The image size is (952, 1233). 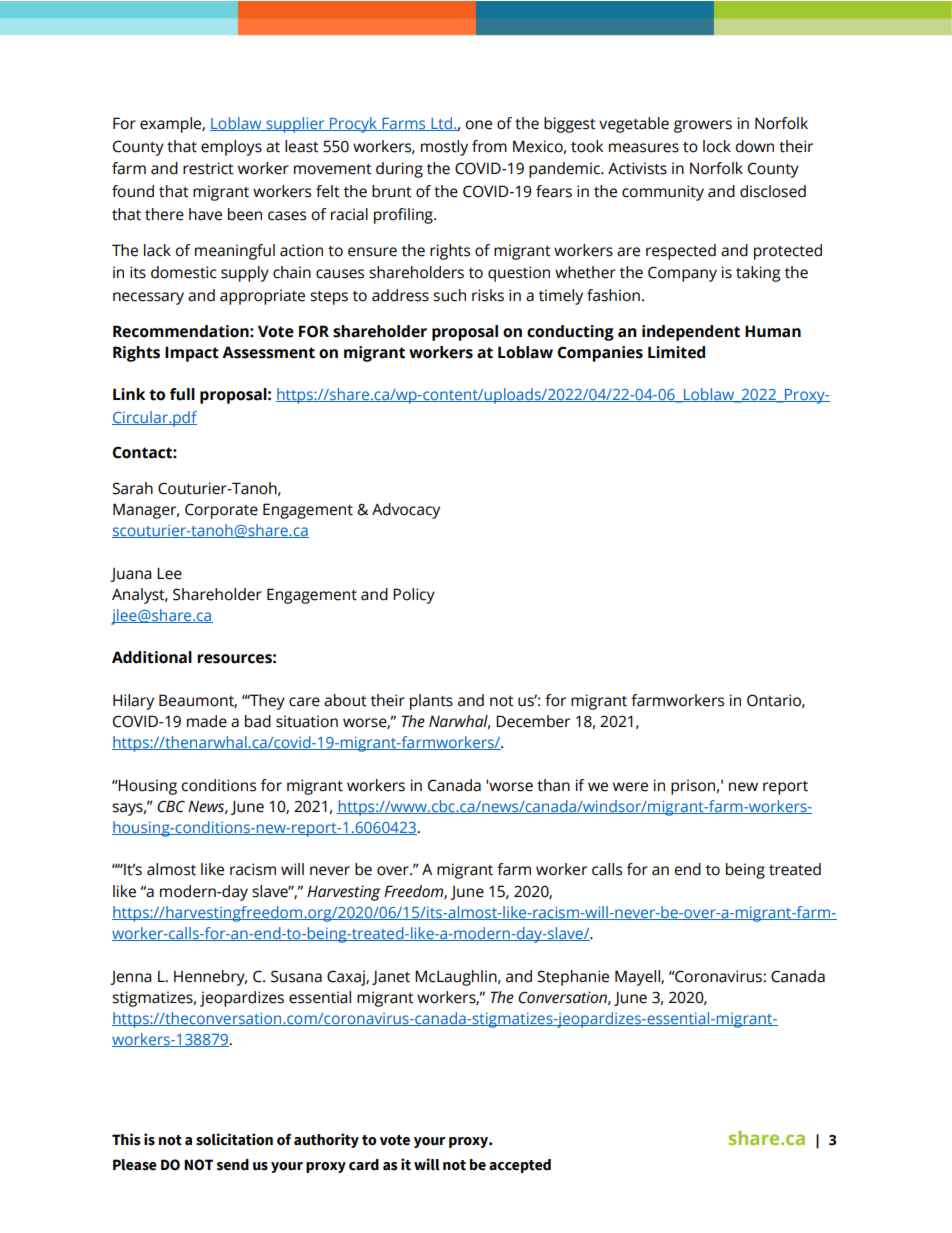 What do you see at coordinates (573, 978) in the document?
I see `Stephanie` at bounding box center [573, 978].
